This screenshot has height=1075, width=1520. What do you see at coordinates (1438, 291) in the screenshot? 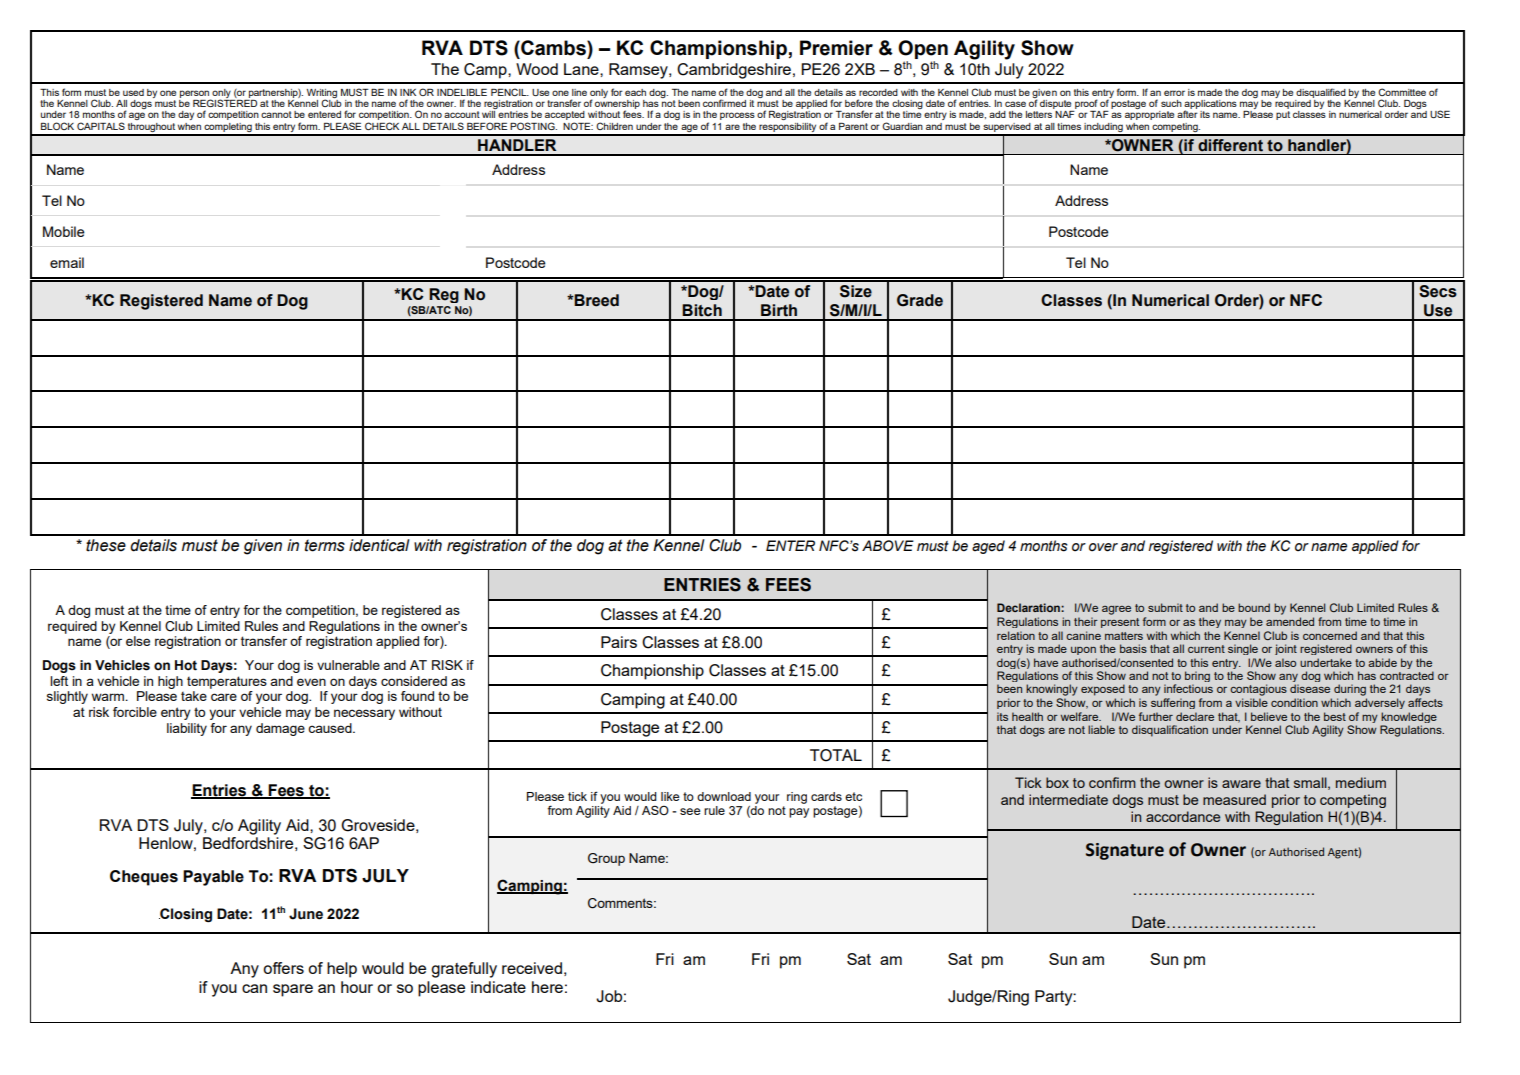
I see `Secs` at bounding box center [1438, 291].
